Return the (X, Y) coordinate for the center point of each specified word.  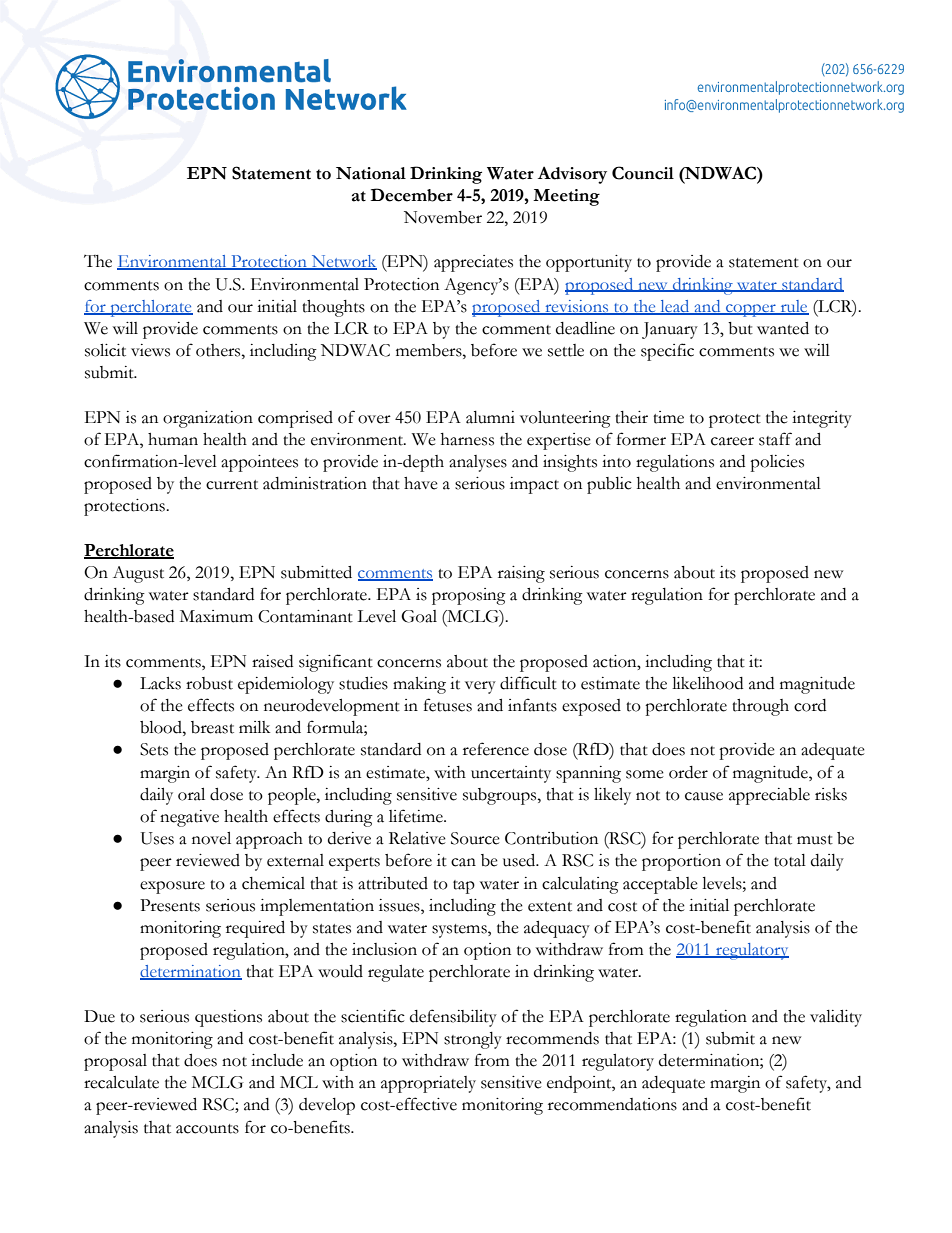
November (443, 217)
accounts (207, 1129)
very (480, 687)
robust (209, 683)
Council (643, 173)
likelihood (707, 683)
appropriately (428, 1084)
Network (343, 262)
